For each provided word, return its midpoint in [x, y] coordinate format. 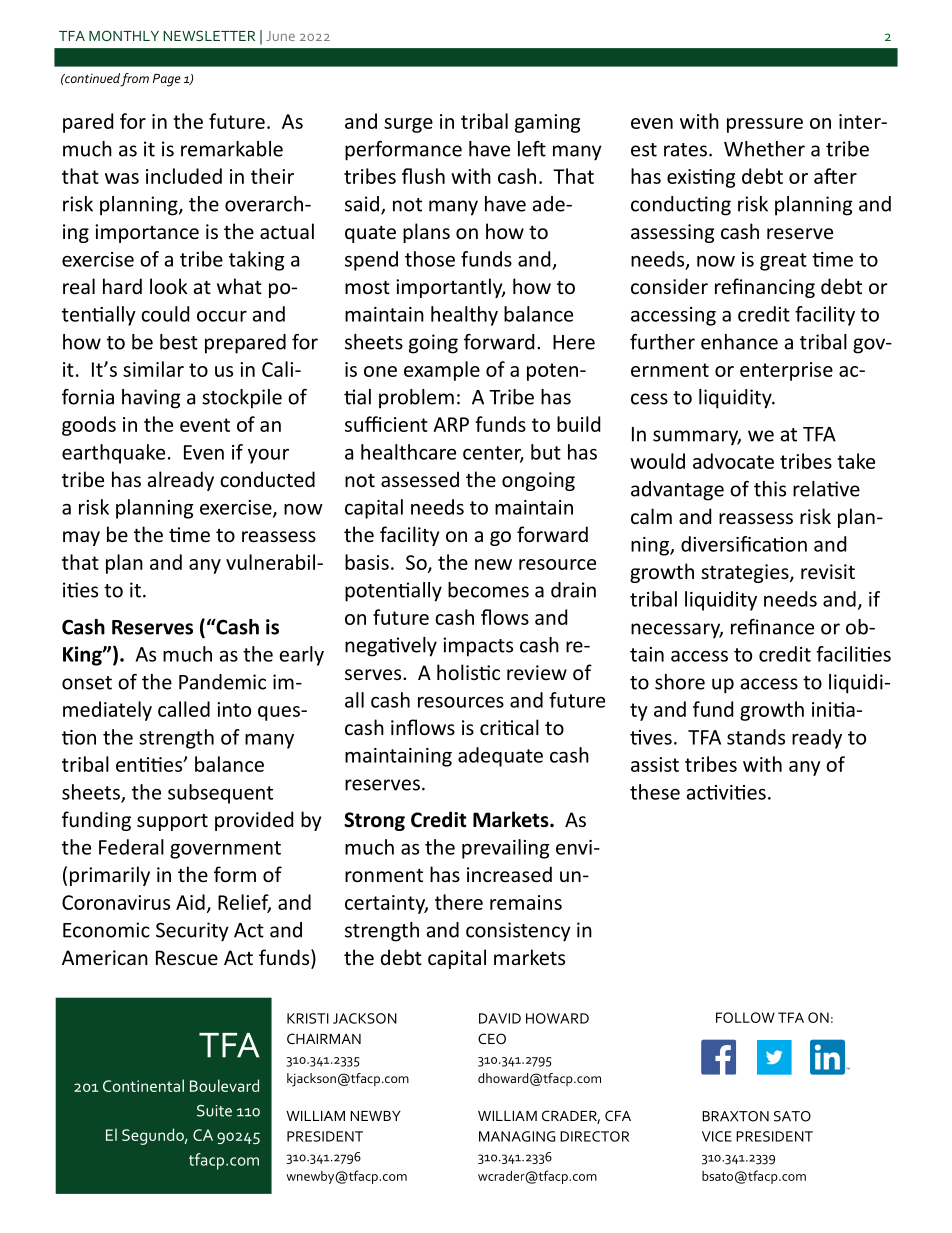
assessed [420, 479]
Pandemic [222, 682]
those [430, 259]
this [770, 489]
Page [167, 80]
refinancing [765, 288]
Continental [143, 1085]
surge [408, 125]
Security [192, 932]
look [169, 286]
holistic [468, 672]
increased [509, 874]
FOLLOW [745, 1017]
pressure [765, 125]
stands [756, 737]
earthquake [113, 454]
